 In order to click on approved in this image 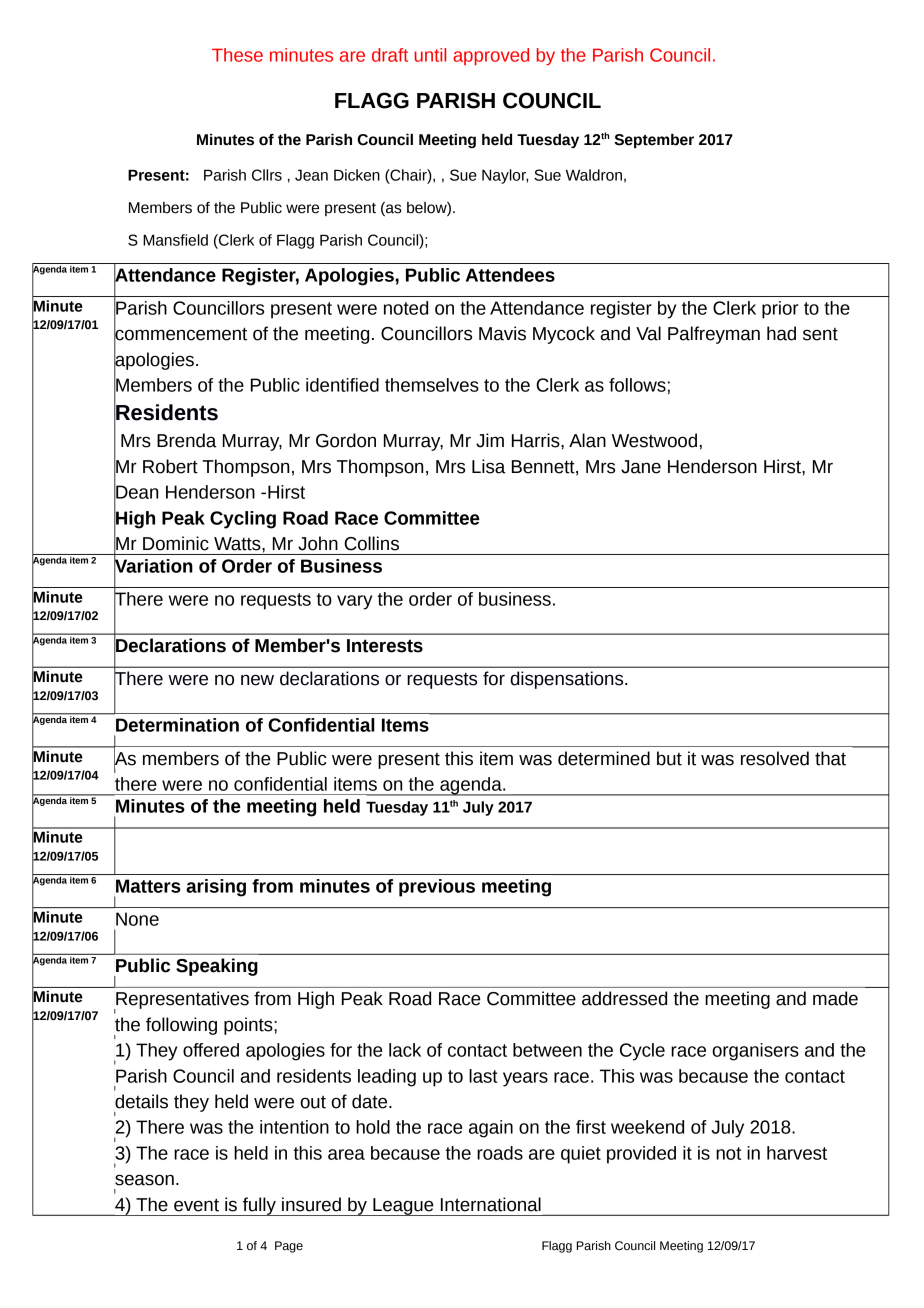, I will do `click(491, 57)`.
